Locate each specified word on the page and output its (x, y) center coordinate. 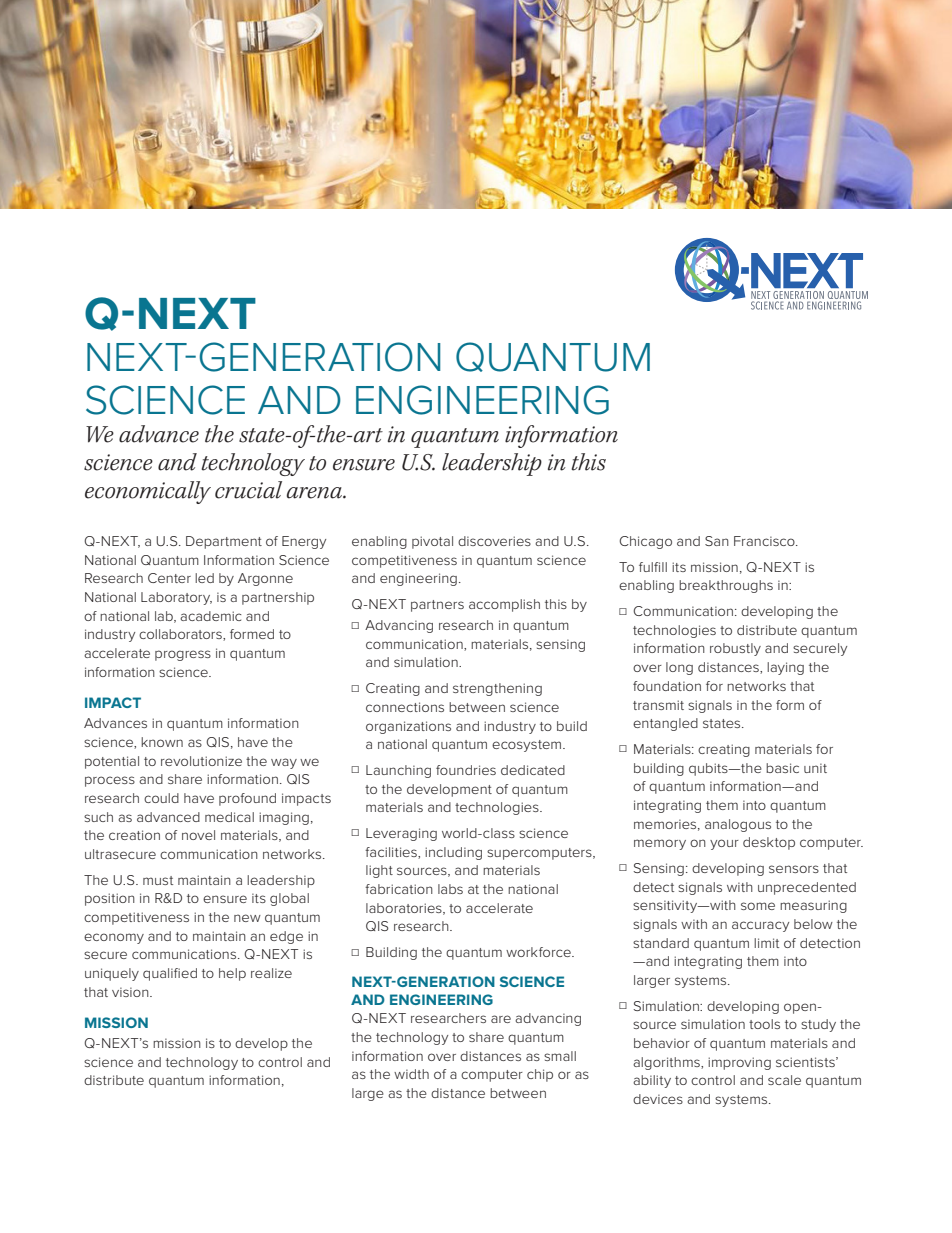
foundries (466, 770)
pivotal (432, 542)
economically (148, 492)
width (411, 1074)
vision (131, 992)
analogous (738, 825)
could (161, 798)
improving (739, 1063)
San (717, 541)
